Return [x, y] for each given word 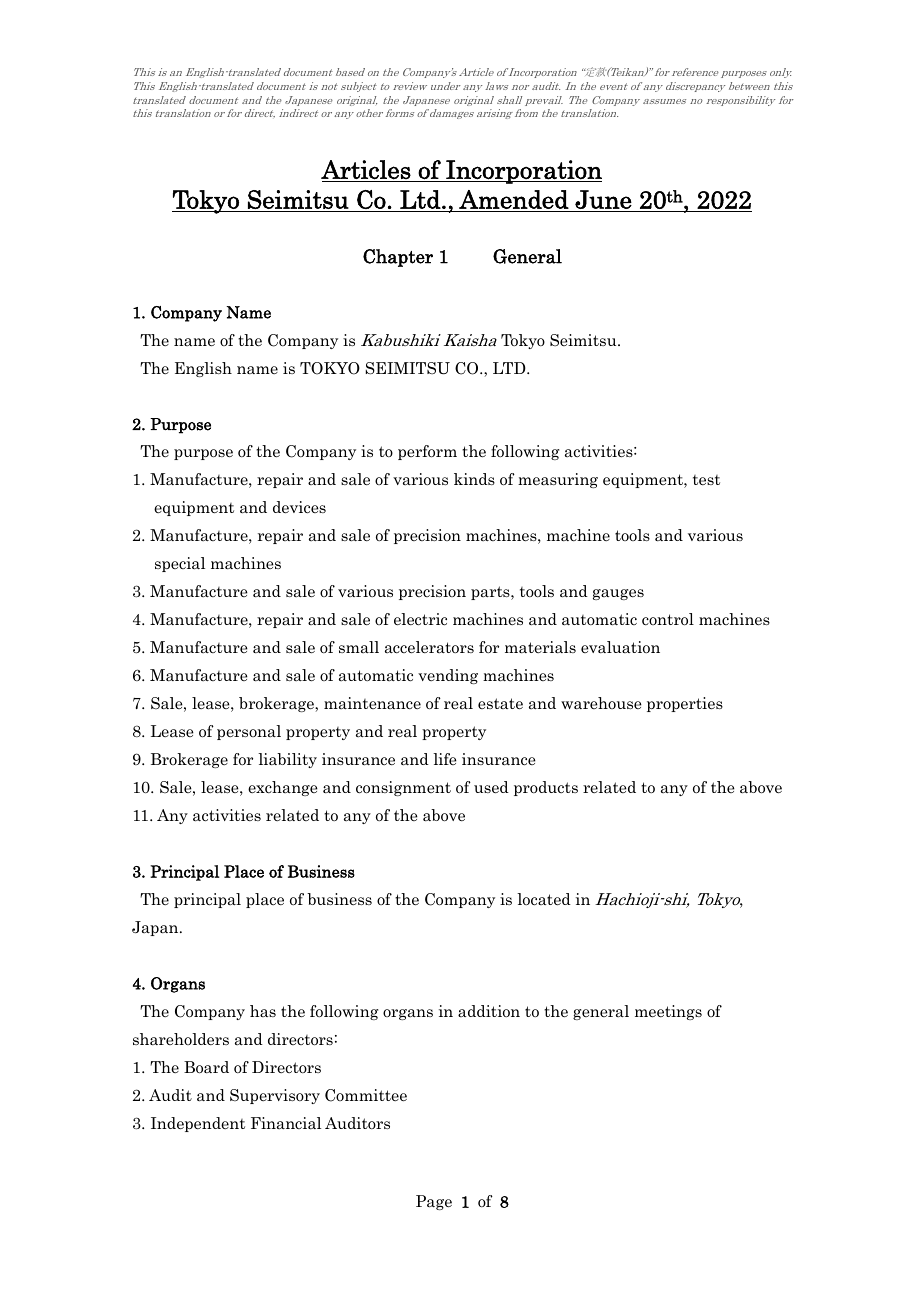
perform [427, 452]
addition [489, 1011]
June [603, 199]
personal [249, 732]
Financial [286, 1123]
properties [685, 704]
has [263, 1011]
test [706, 480]
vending [448, 676]
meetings [668, 1012]
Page [434, 1202]
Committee [366, 1095]
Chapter [398, 258]
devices [299, 507]
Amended [514, 199]
